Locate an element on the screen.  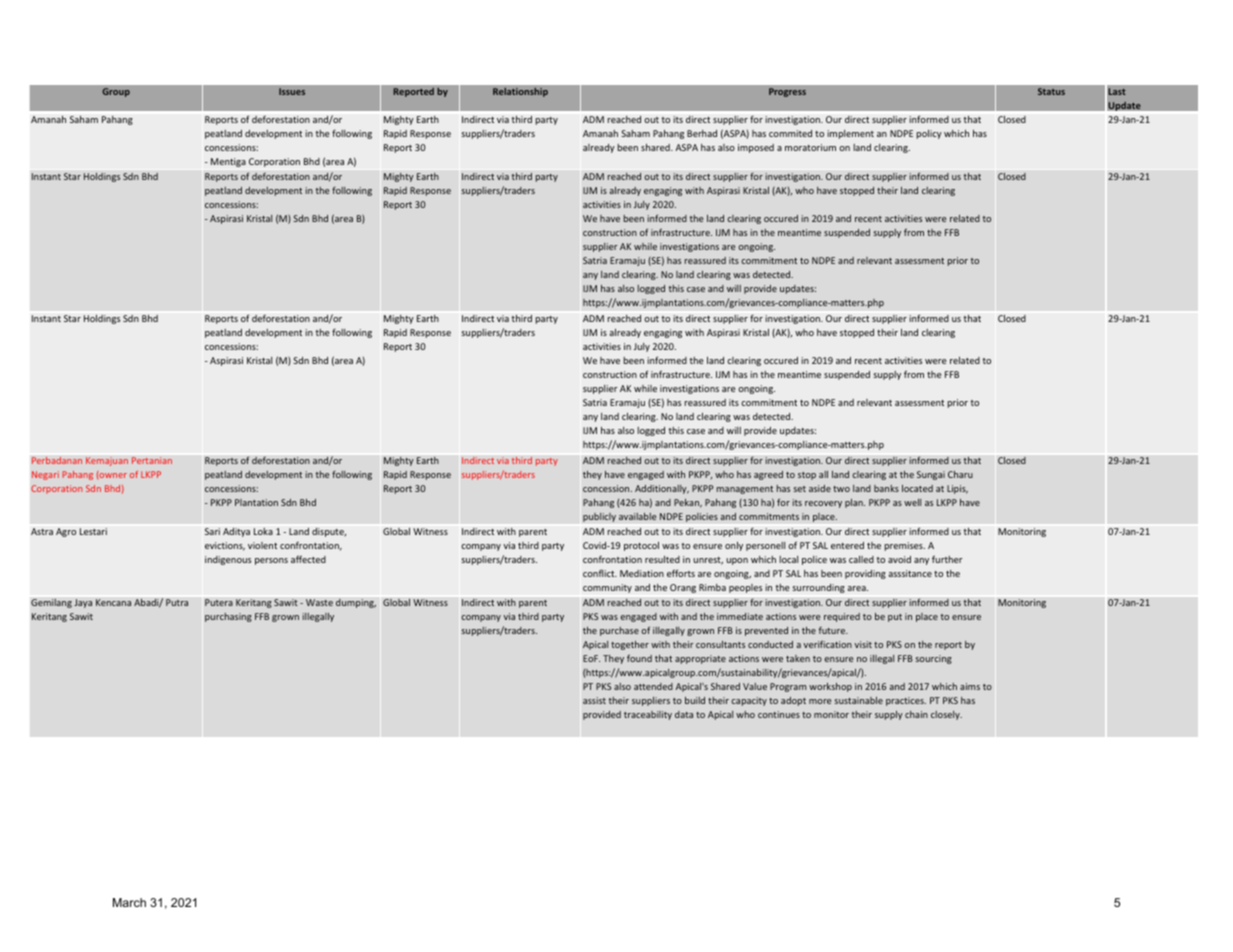
Additionally is located at coordinates (662, 489).
